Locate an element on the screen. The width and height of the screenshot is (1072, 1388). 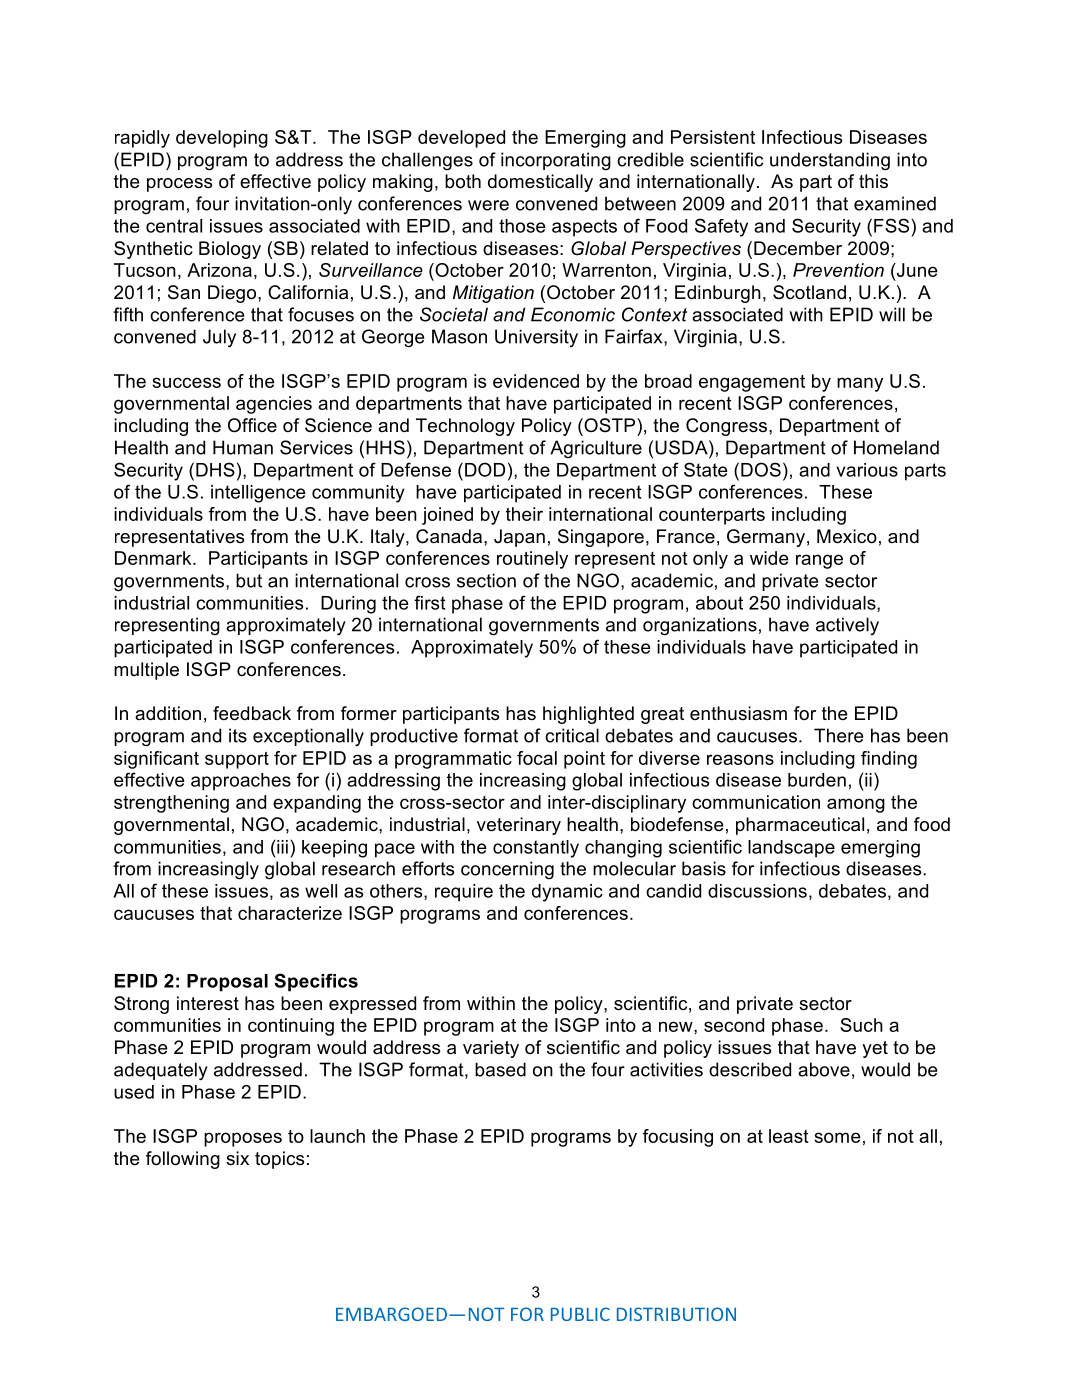
Office is located at coordinates (252, 425).
